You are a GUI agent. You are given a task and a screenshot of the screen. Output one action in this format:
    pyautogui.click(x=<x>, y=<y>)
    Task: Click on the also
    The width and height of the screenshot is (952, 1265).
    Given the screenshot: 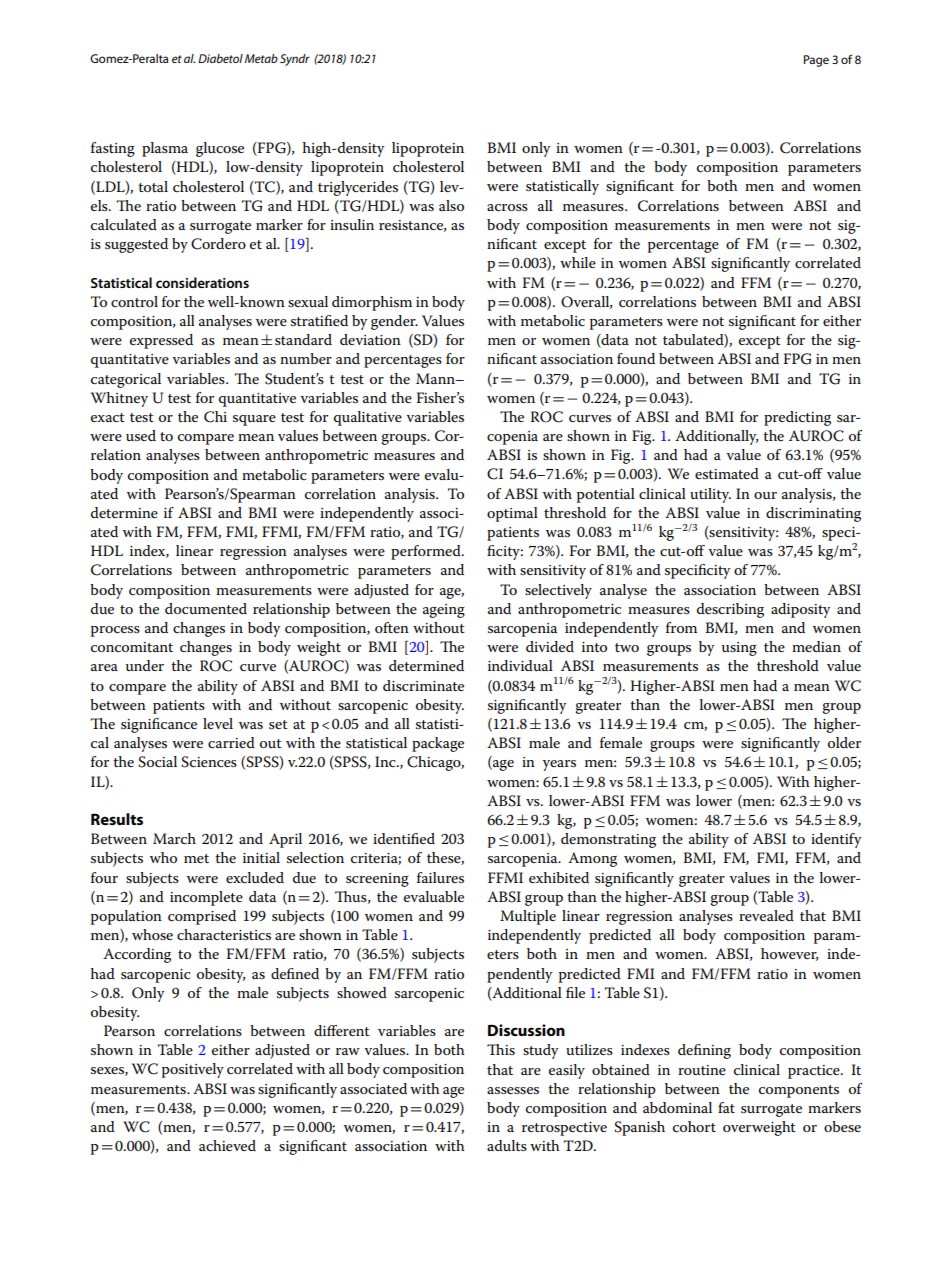 What is the action you would take?
    pyautogui.click(x=451, y=205)
